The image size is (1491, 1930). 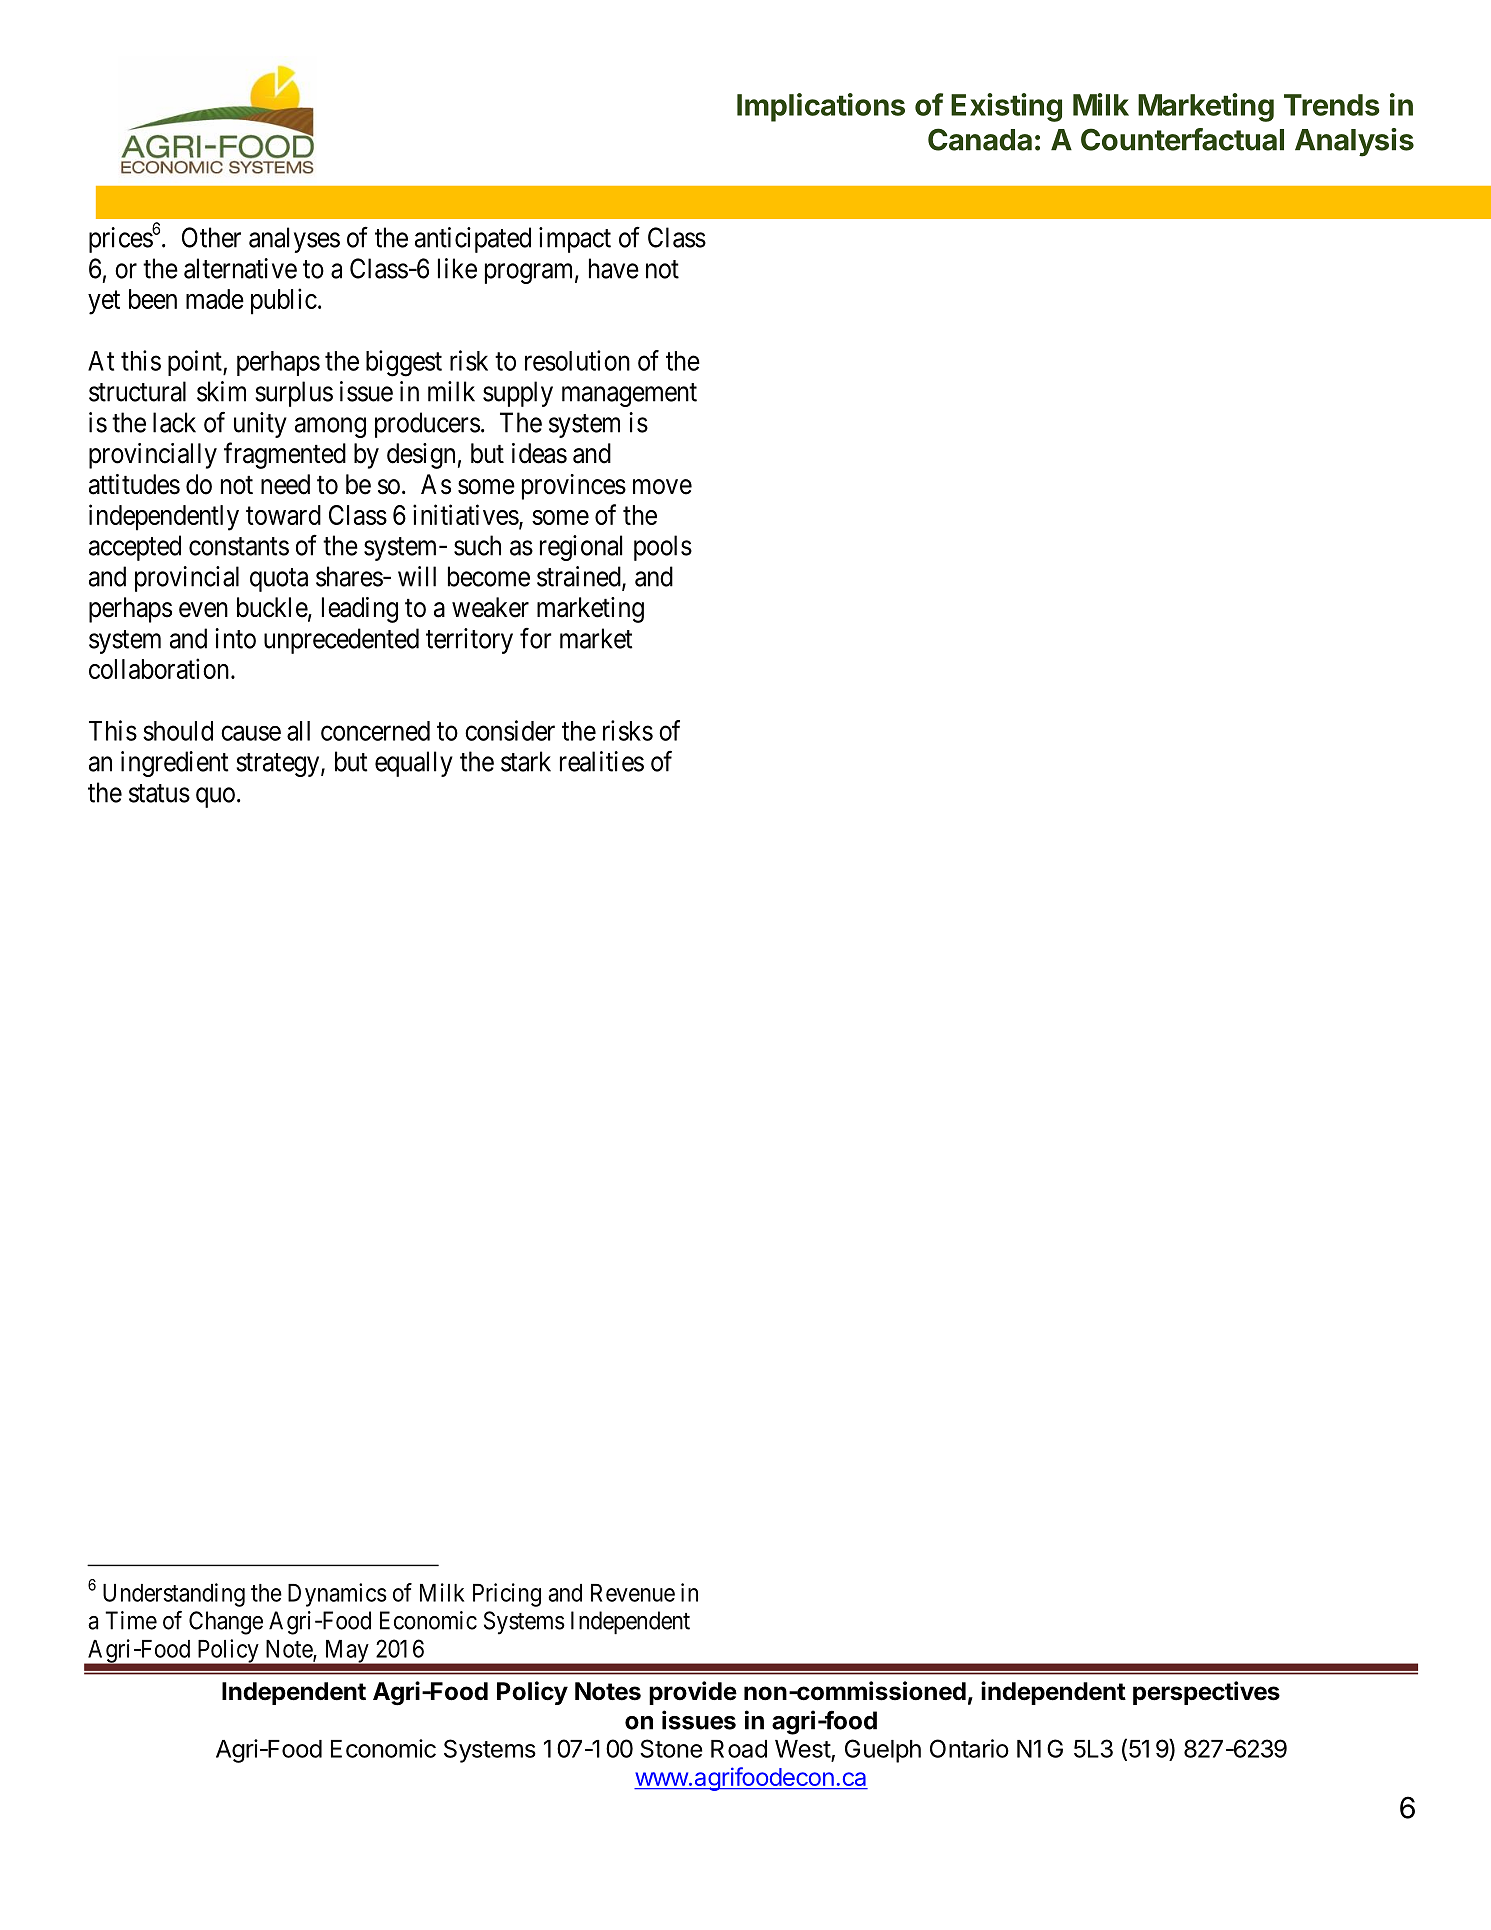 What do you see at coordinates (507, 1595) in the page?
I see `Pricing` at bounding box center [507, 1595].
